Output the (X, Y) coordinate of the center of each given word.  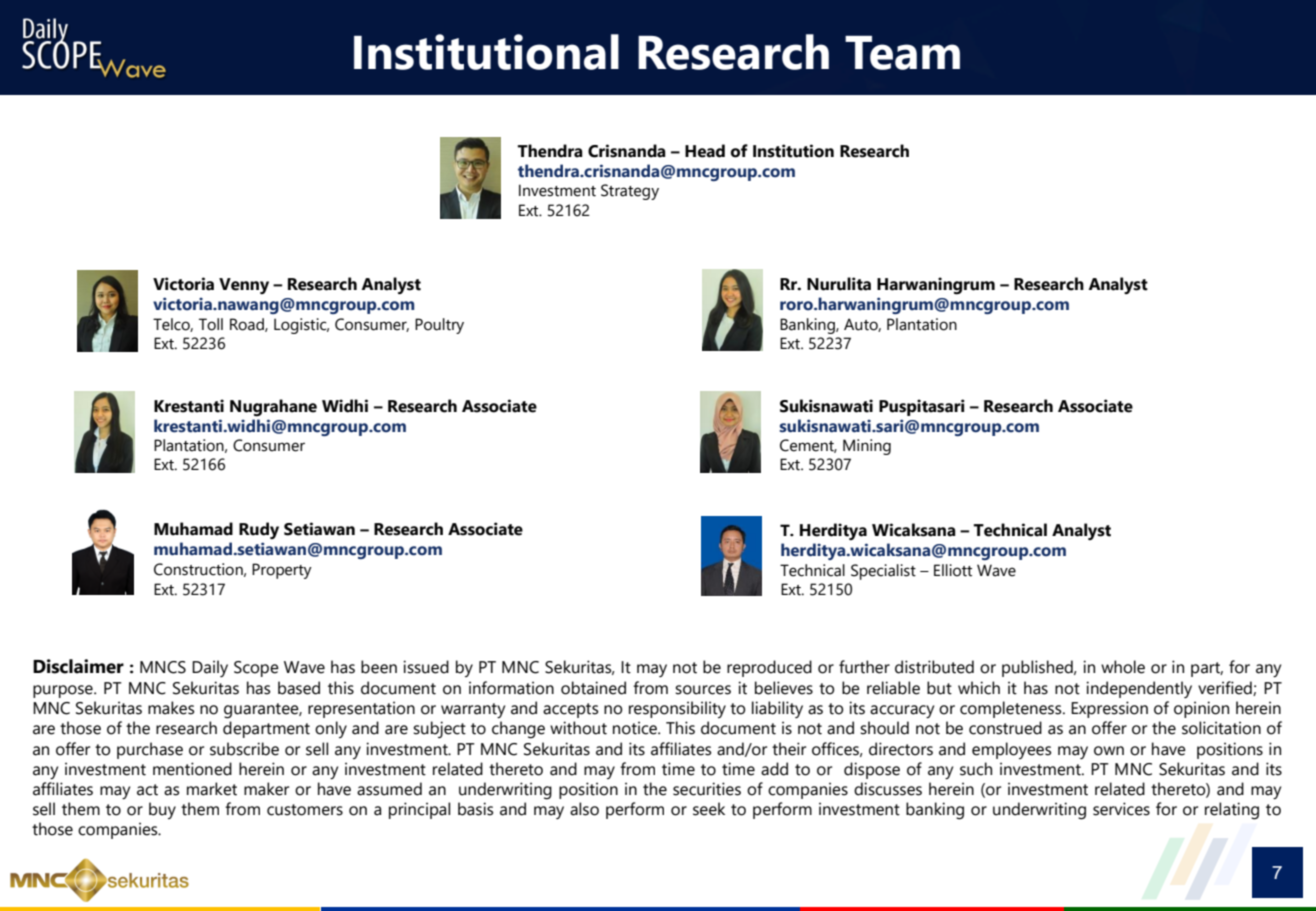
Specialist (883, 572)
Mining (867, 447)
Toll (211, 324)
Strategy (630, 192)
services (1121, 809)
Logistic (301, 326)
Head (705, 151)
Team (902, 53)
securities (707, 789)
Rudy (259, 530)
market (212, 789)
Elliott (953, 570)
